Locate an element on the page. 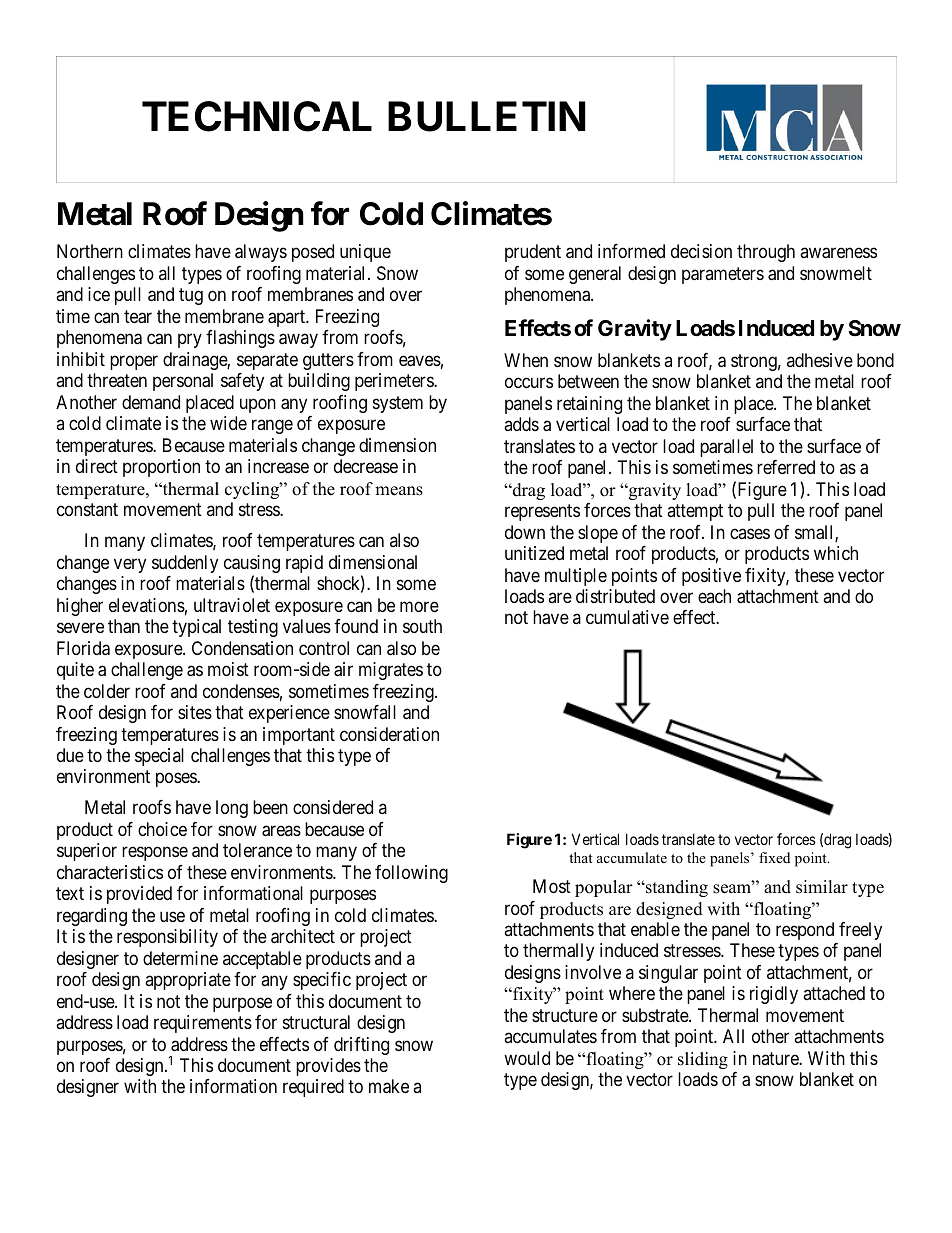 Image resolution: width=952 pixels, height=1233 pixels. proportion is located at coordinates (161, 468).
